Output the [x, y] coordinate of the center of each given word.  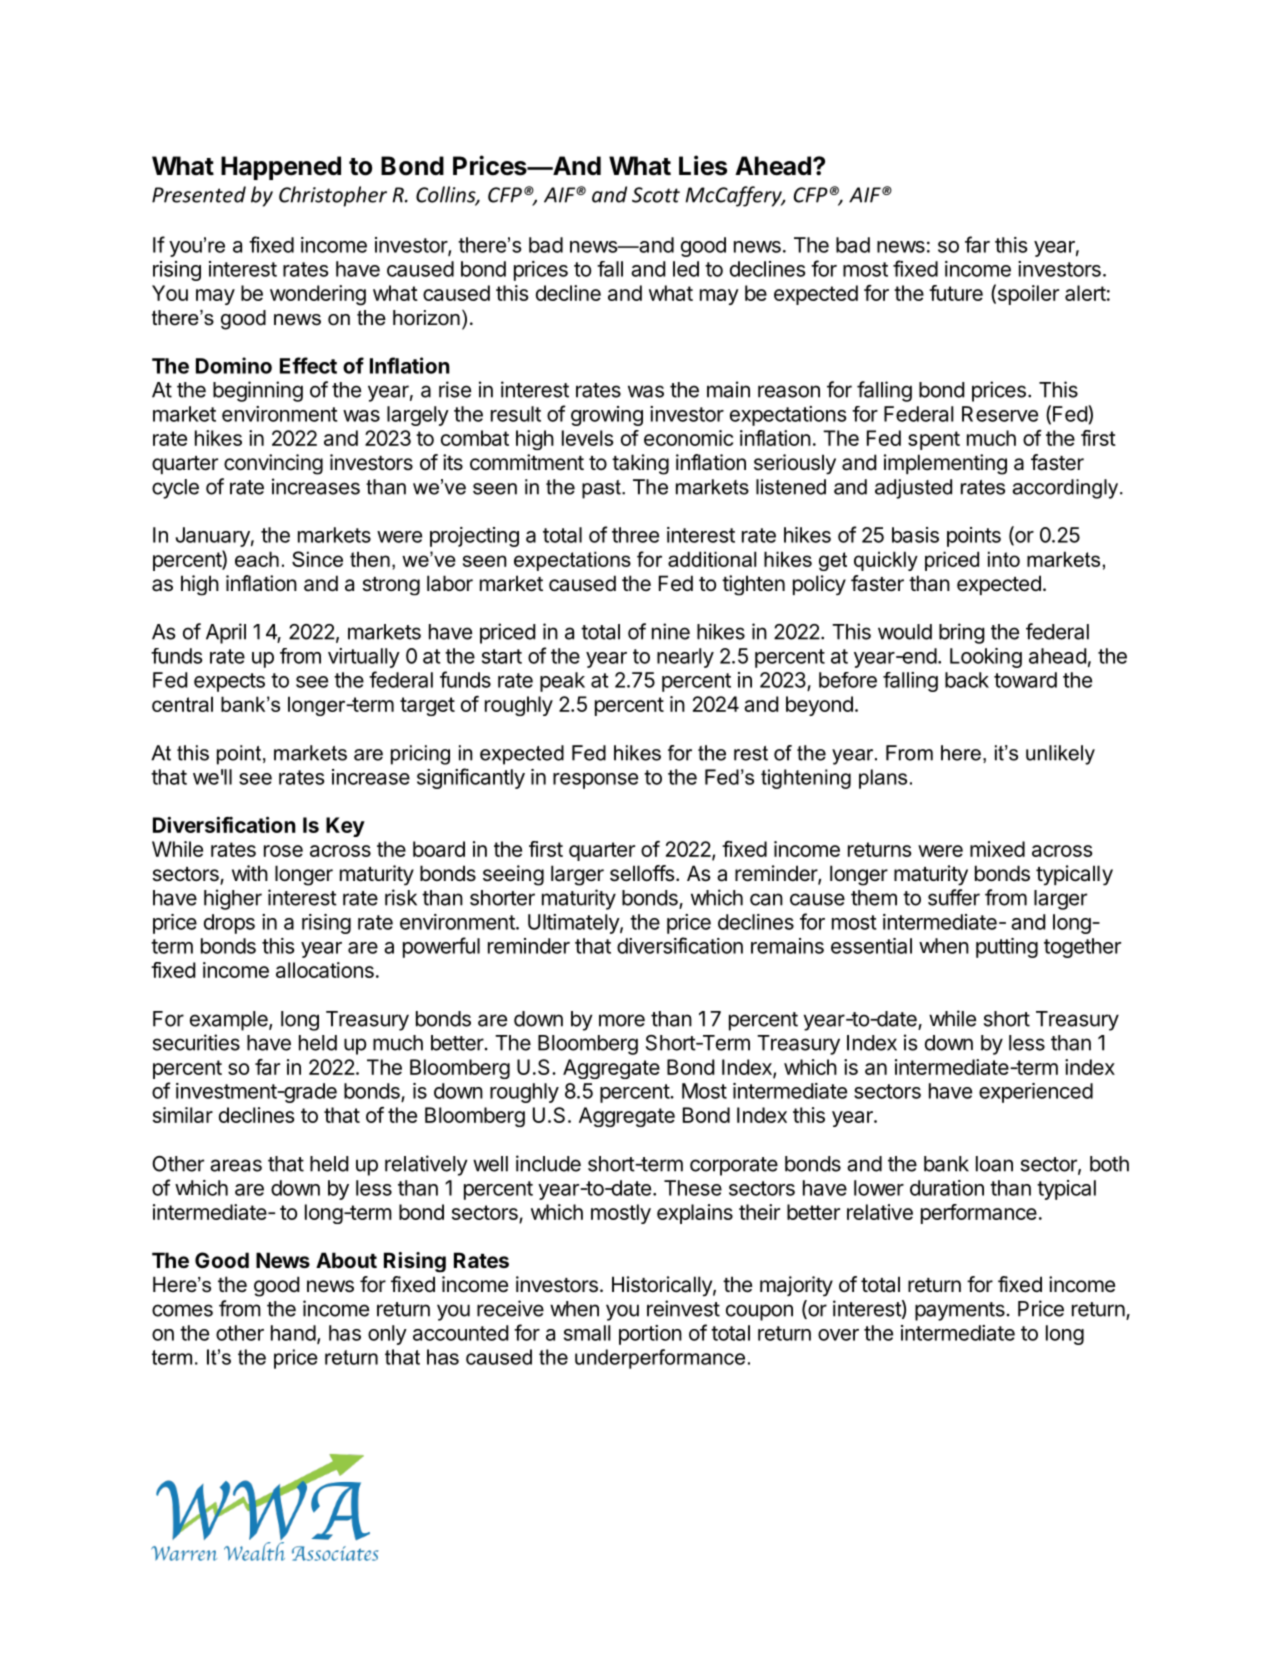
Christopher [333, 196]
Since [317, 559]
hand [293, 1333]
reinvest [683, 1308]
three [635, 535]
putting [1007, 948]
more [622, 1020]
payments [960, 1311]
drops [229, 924]
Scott [656, 195]
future [956, 293]
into [1004, 559]
